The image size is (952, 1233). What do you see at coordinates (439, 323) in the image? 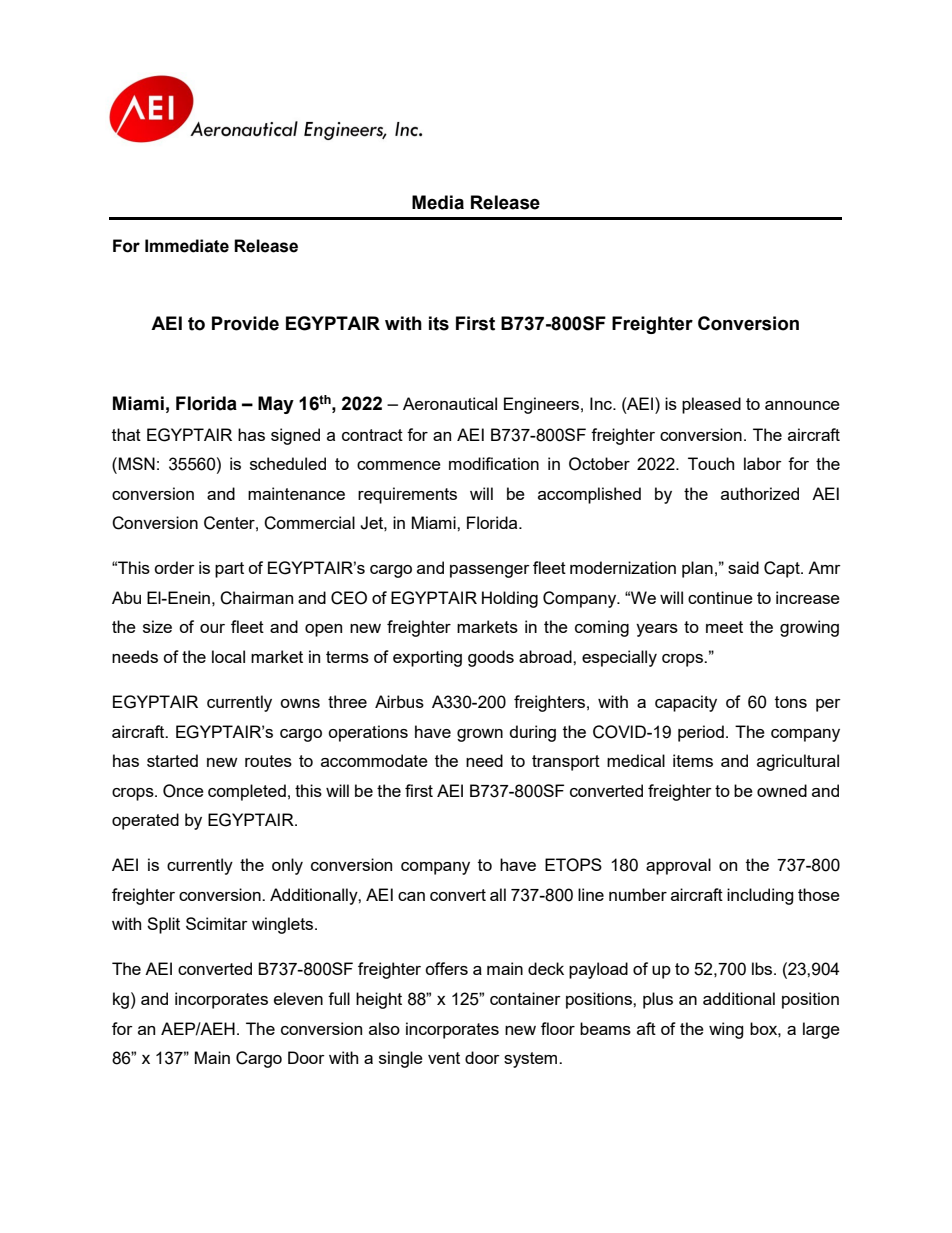
I see `its` at bounding box center [439, 323].
